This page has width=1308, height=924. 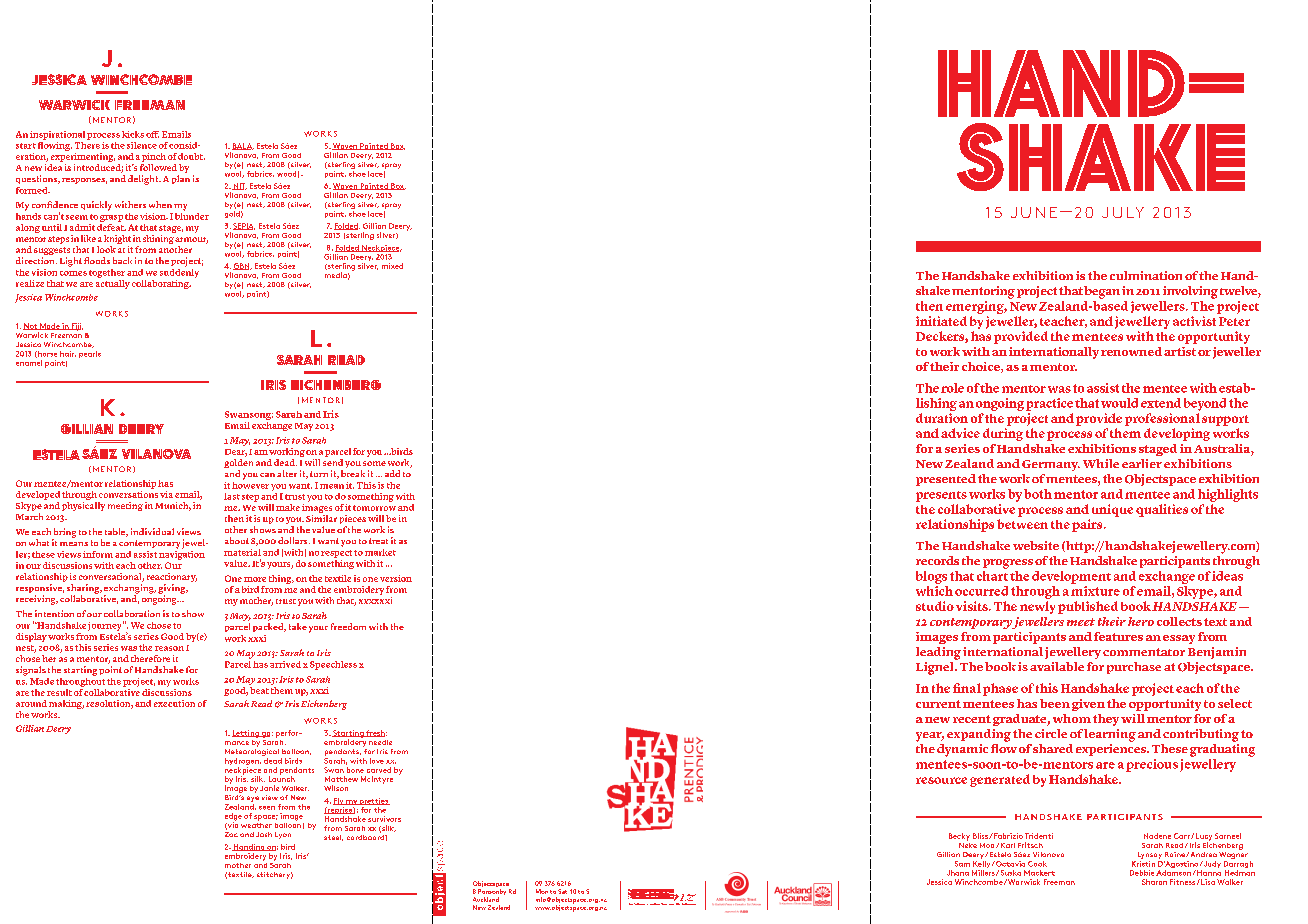 What do you see at coordinates (1119, 403) in the page?
I see `would` at bounding box center [1119, 403].
